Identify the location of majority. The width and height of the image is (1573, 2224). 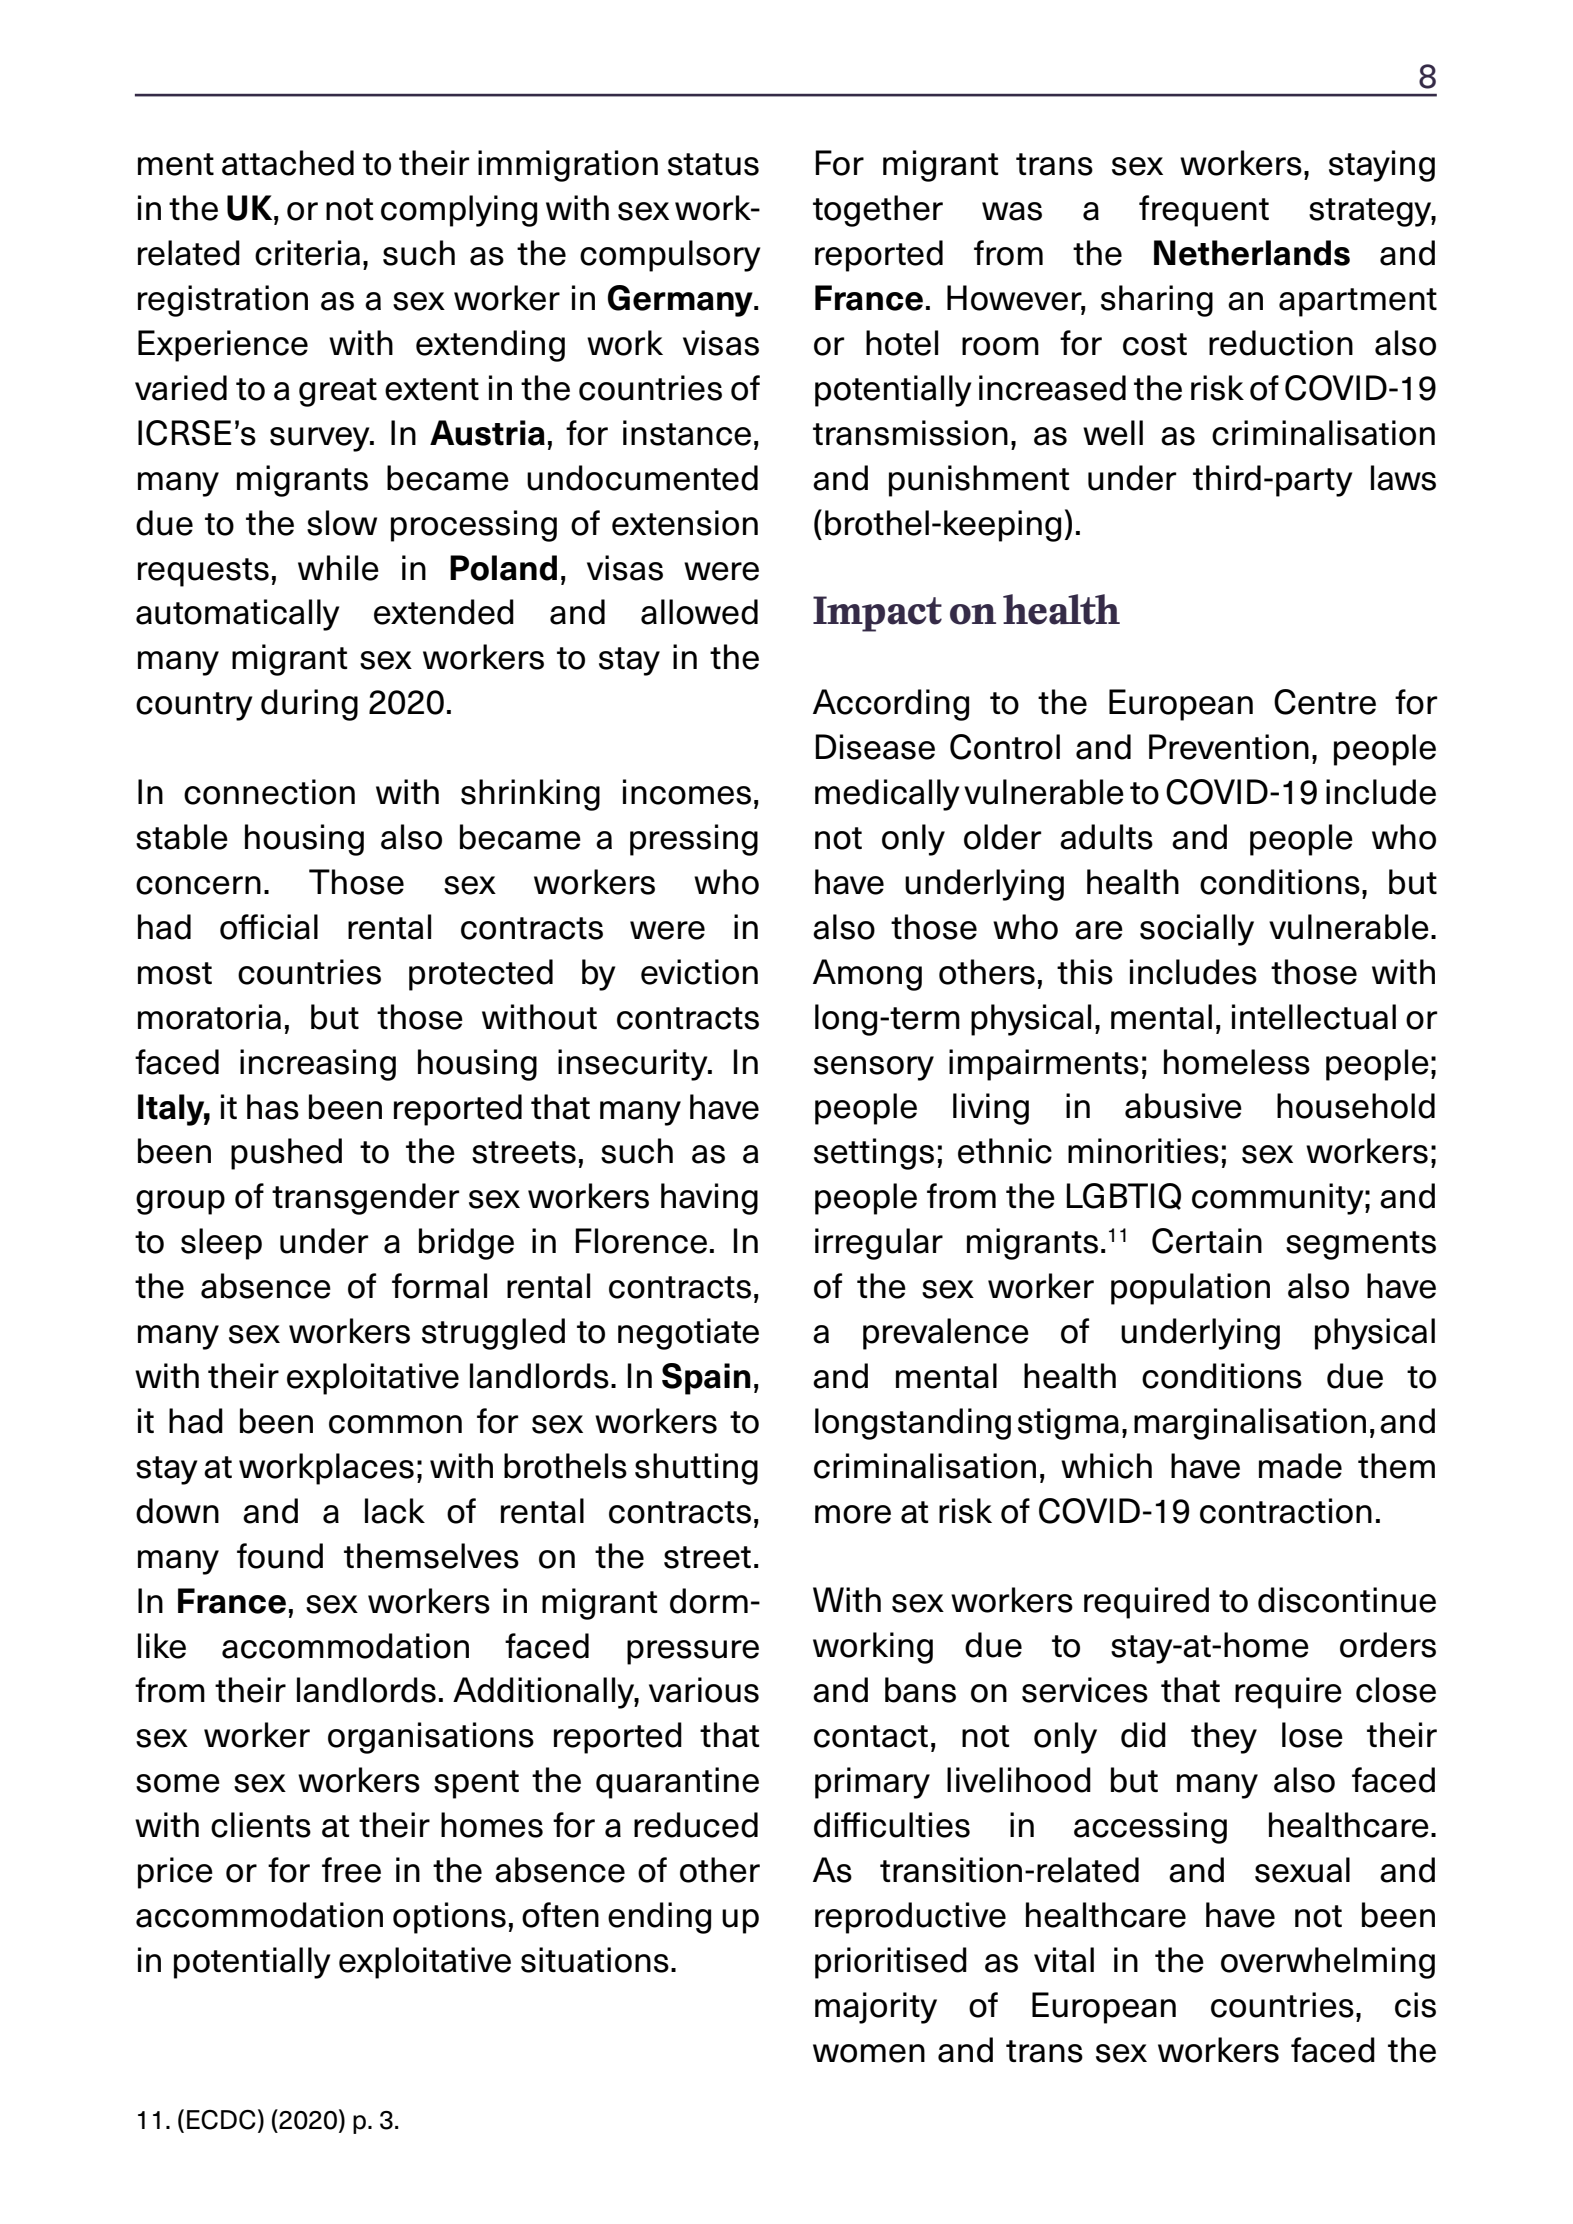
(876, 2008).
